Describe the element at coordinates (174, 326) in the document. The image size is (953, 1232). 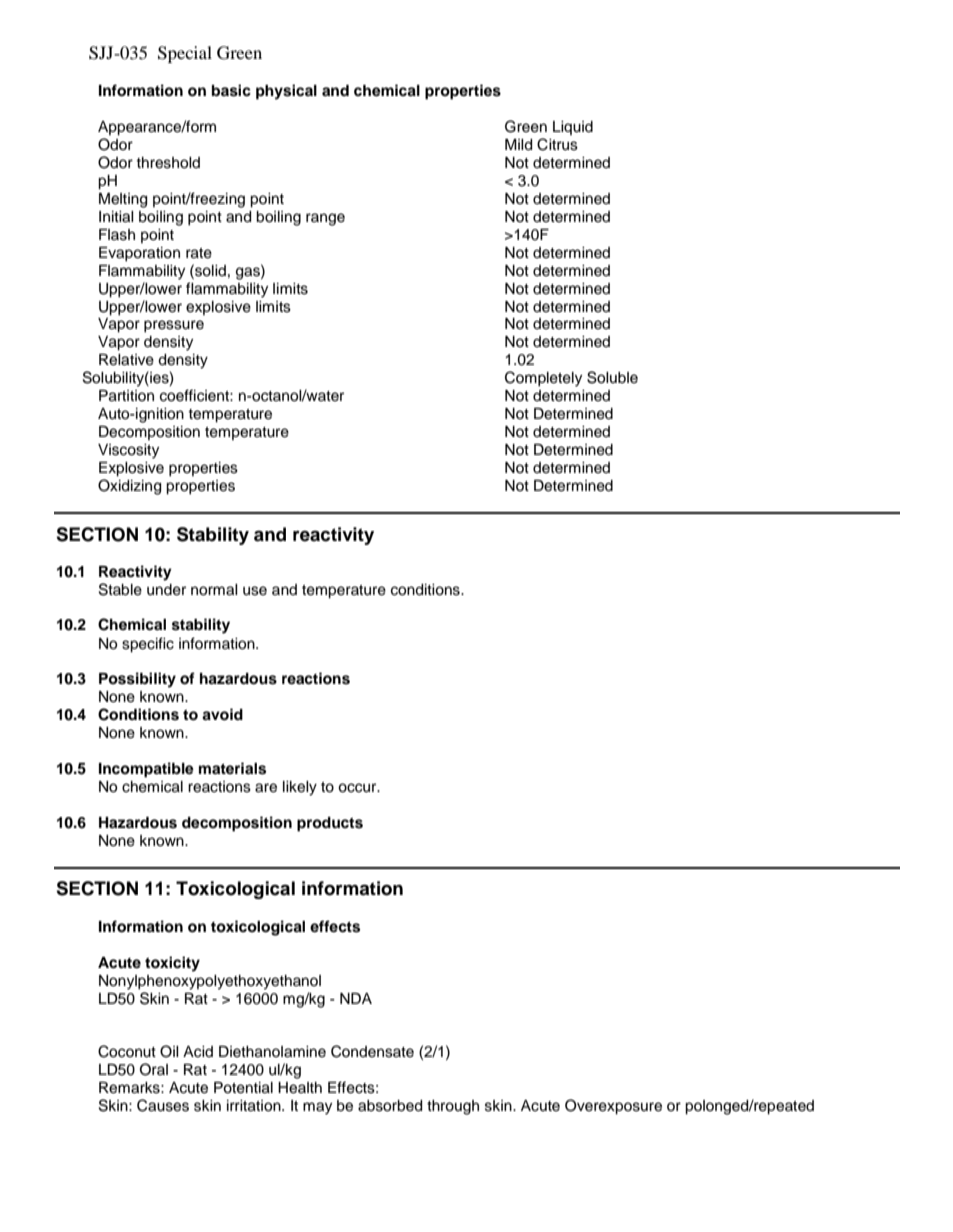
I see `pressure` at that location.
